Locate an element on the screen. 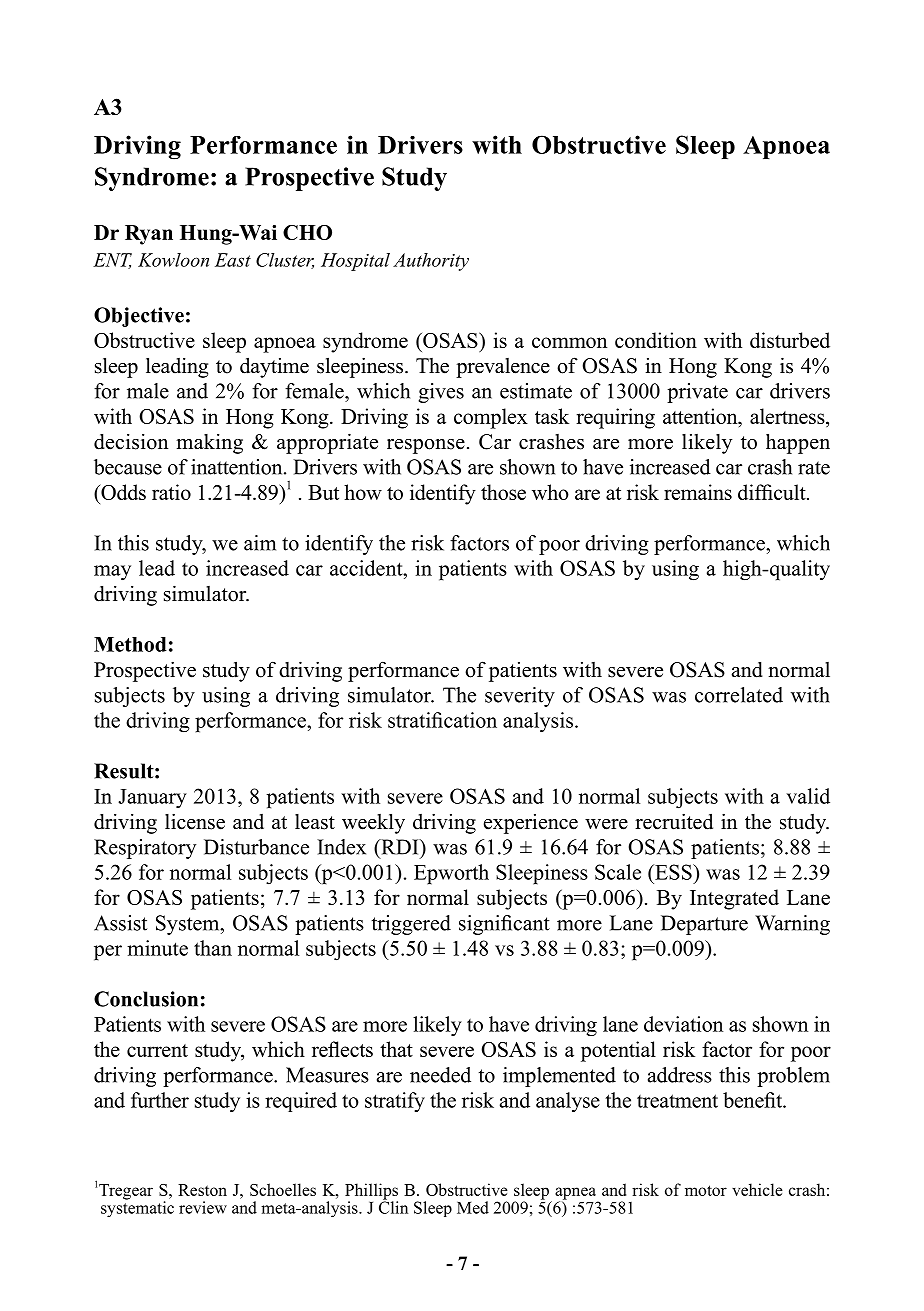 Image resolution: width=924 pixels, height=1311 pixels. January is located at coordinates (152, 798).
